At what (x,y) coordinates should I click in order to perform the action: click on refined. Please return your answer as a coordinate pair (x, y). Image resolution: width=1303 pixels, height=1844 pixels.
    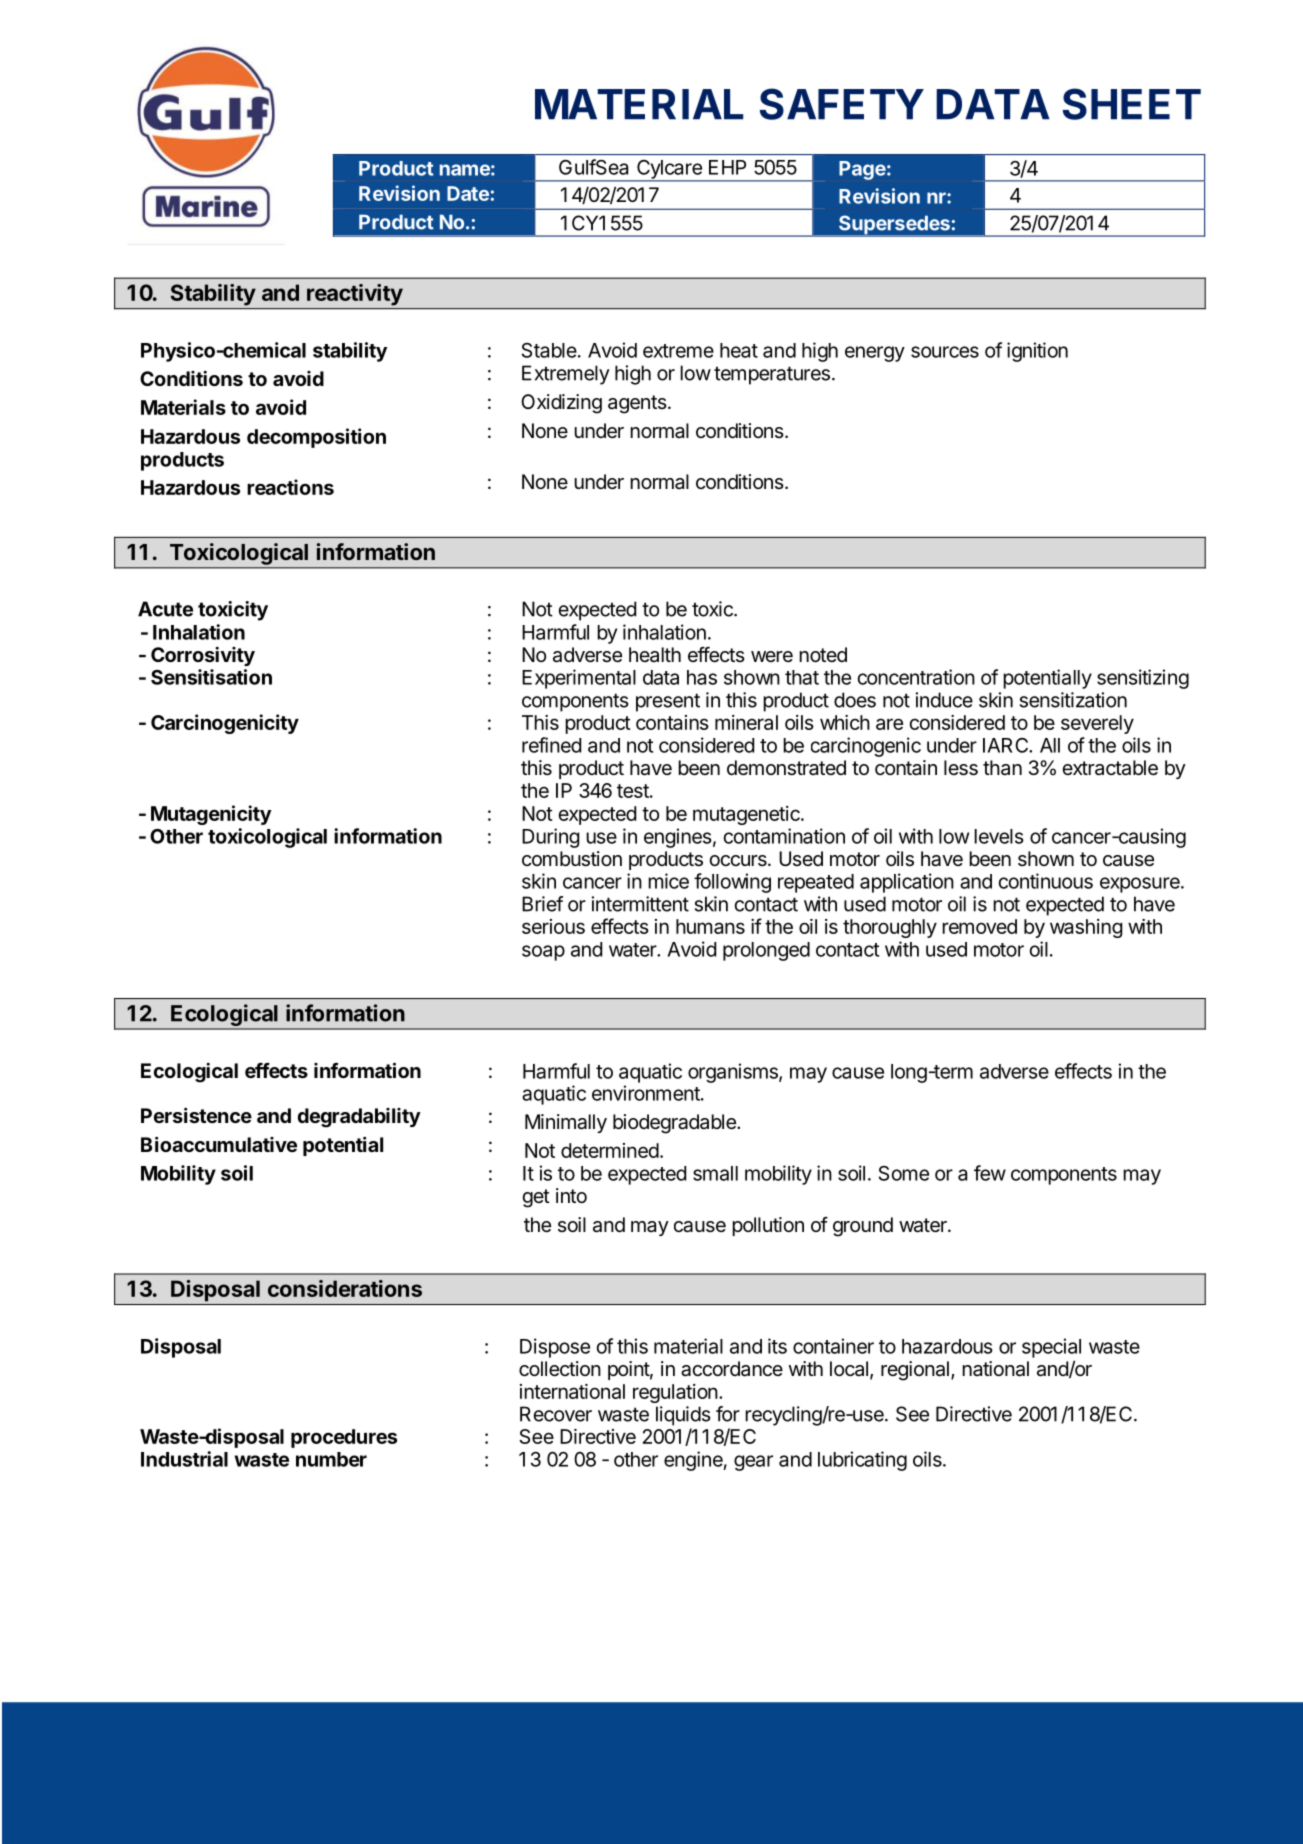
    Looking at the image, I should click on (551, 745).
